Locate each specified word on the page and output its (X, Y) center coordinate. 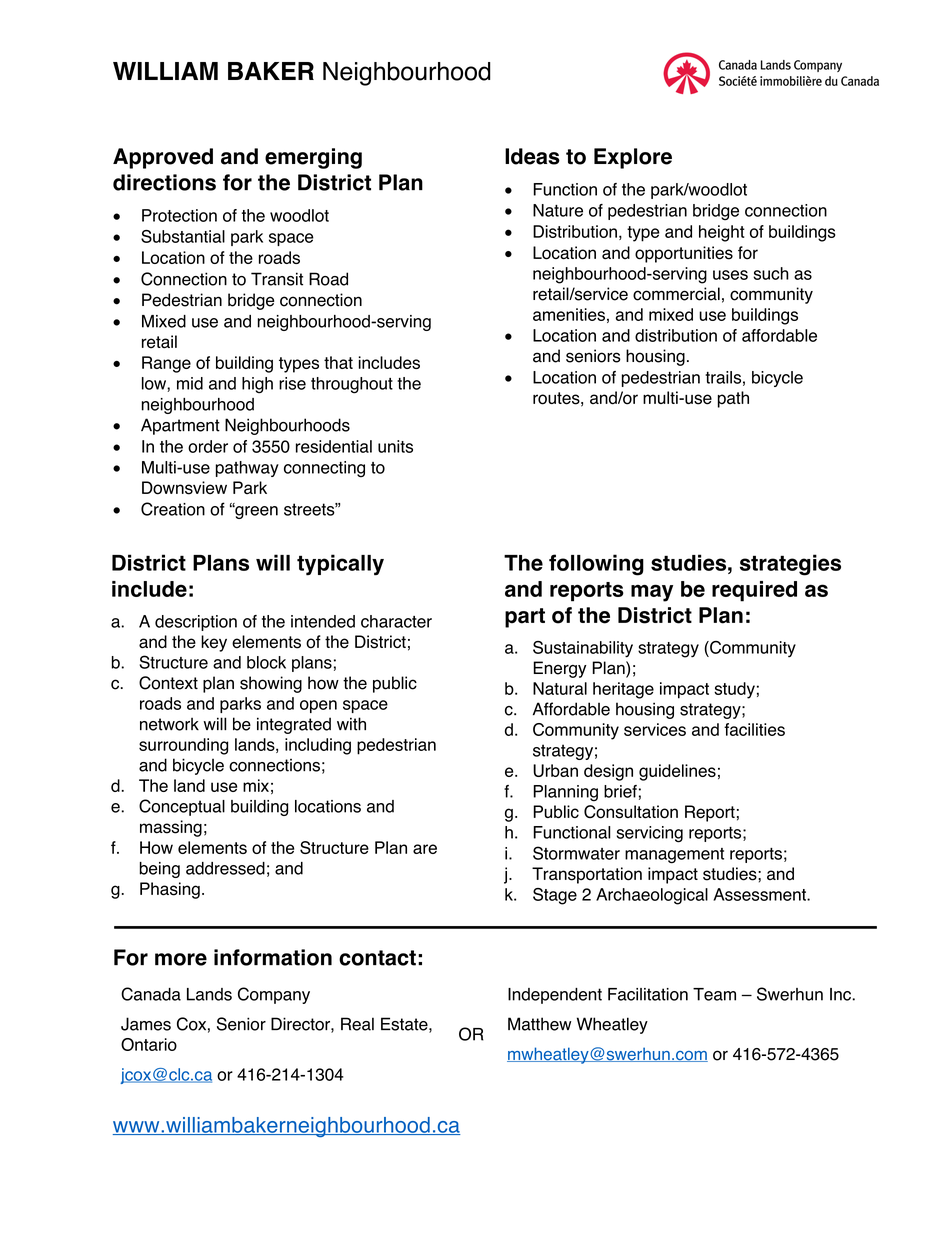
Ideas (532, 156)
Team (714, 994)
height (722, 233)
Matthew (539, 1024)
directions (164, 182)
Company (274, 995)
